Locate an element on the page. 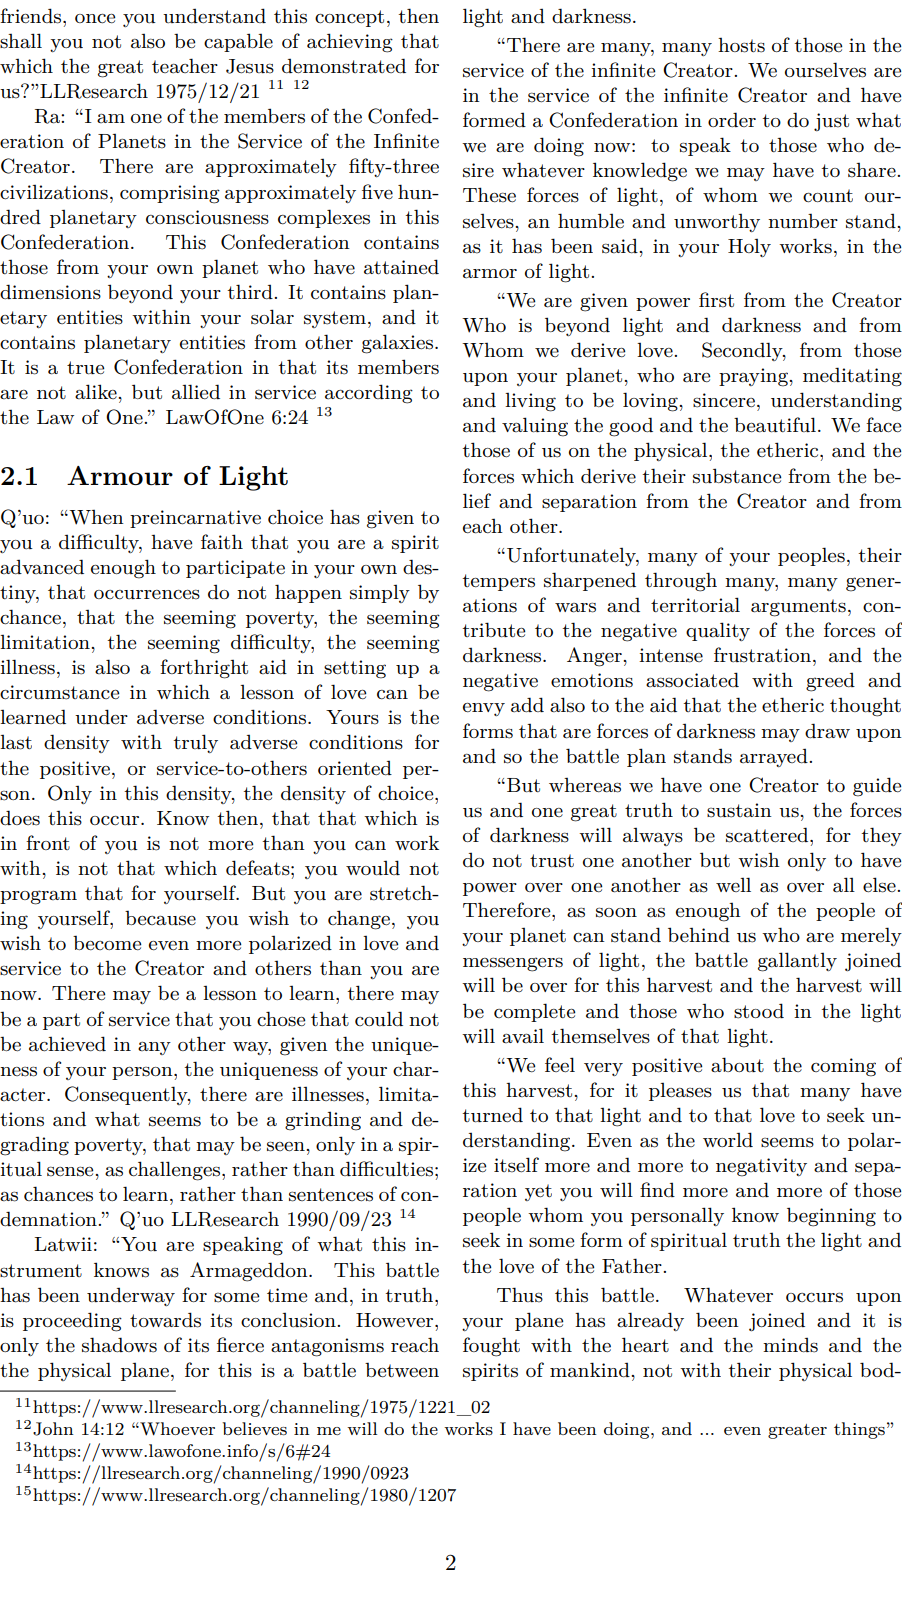 The image size is (902, 1623). shadows is located at coordinates (119, 1345).
